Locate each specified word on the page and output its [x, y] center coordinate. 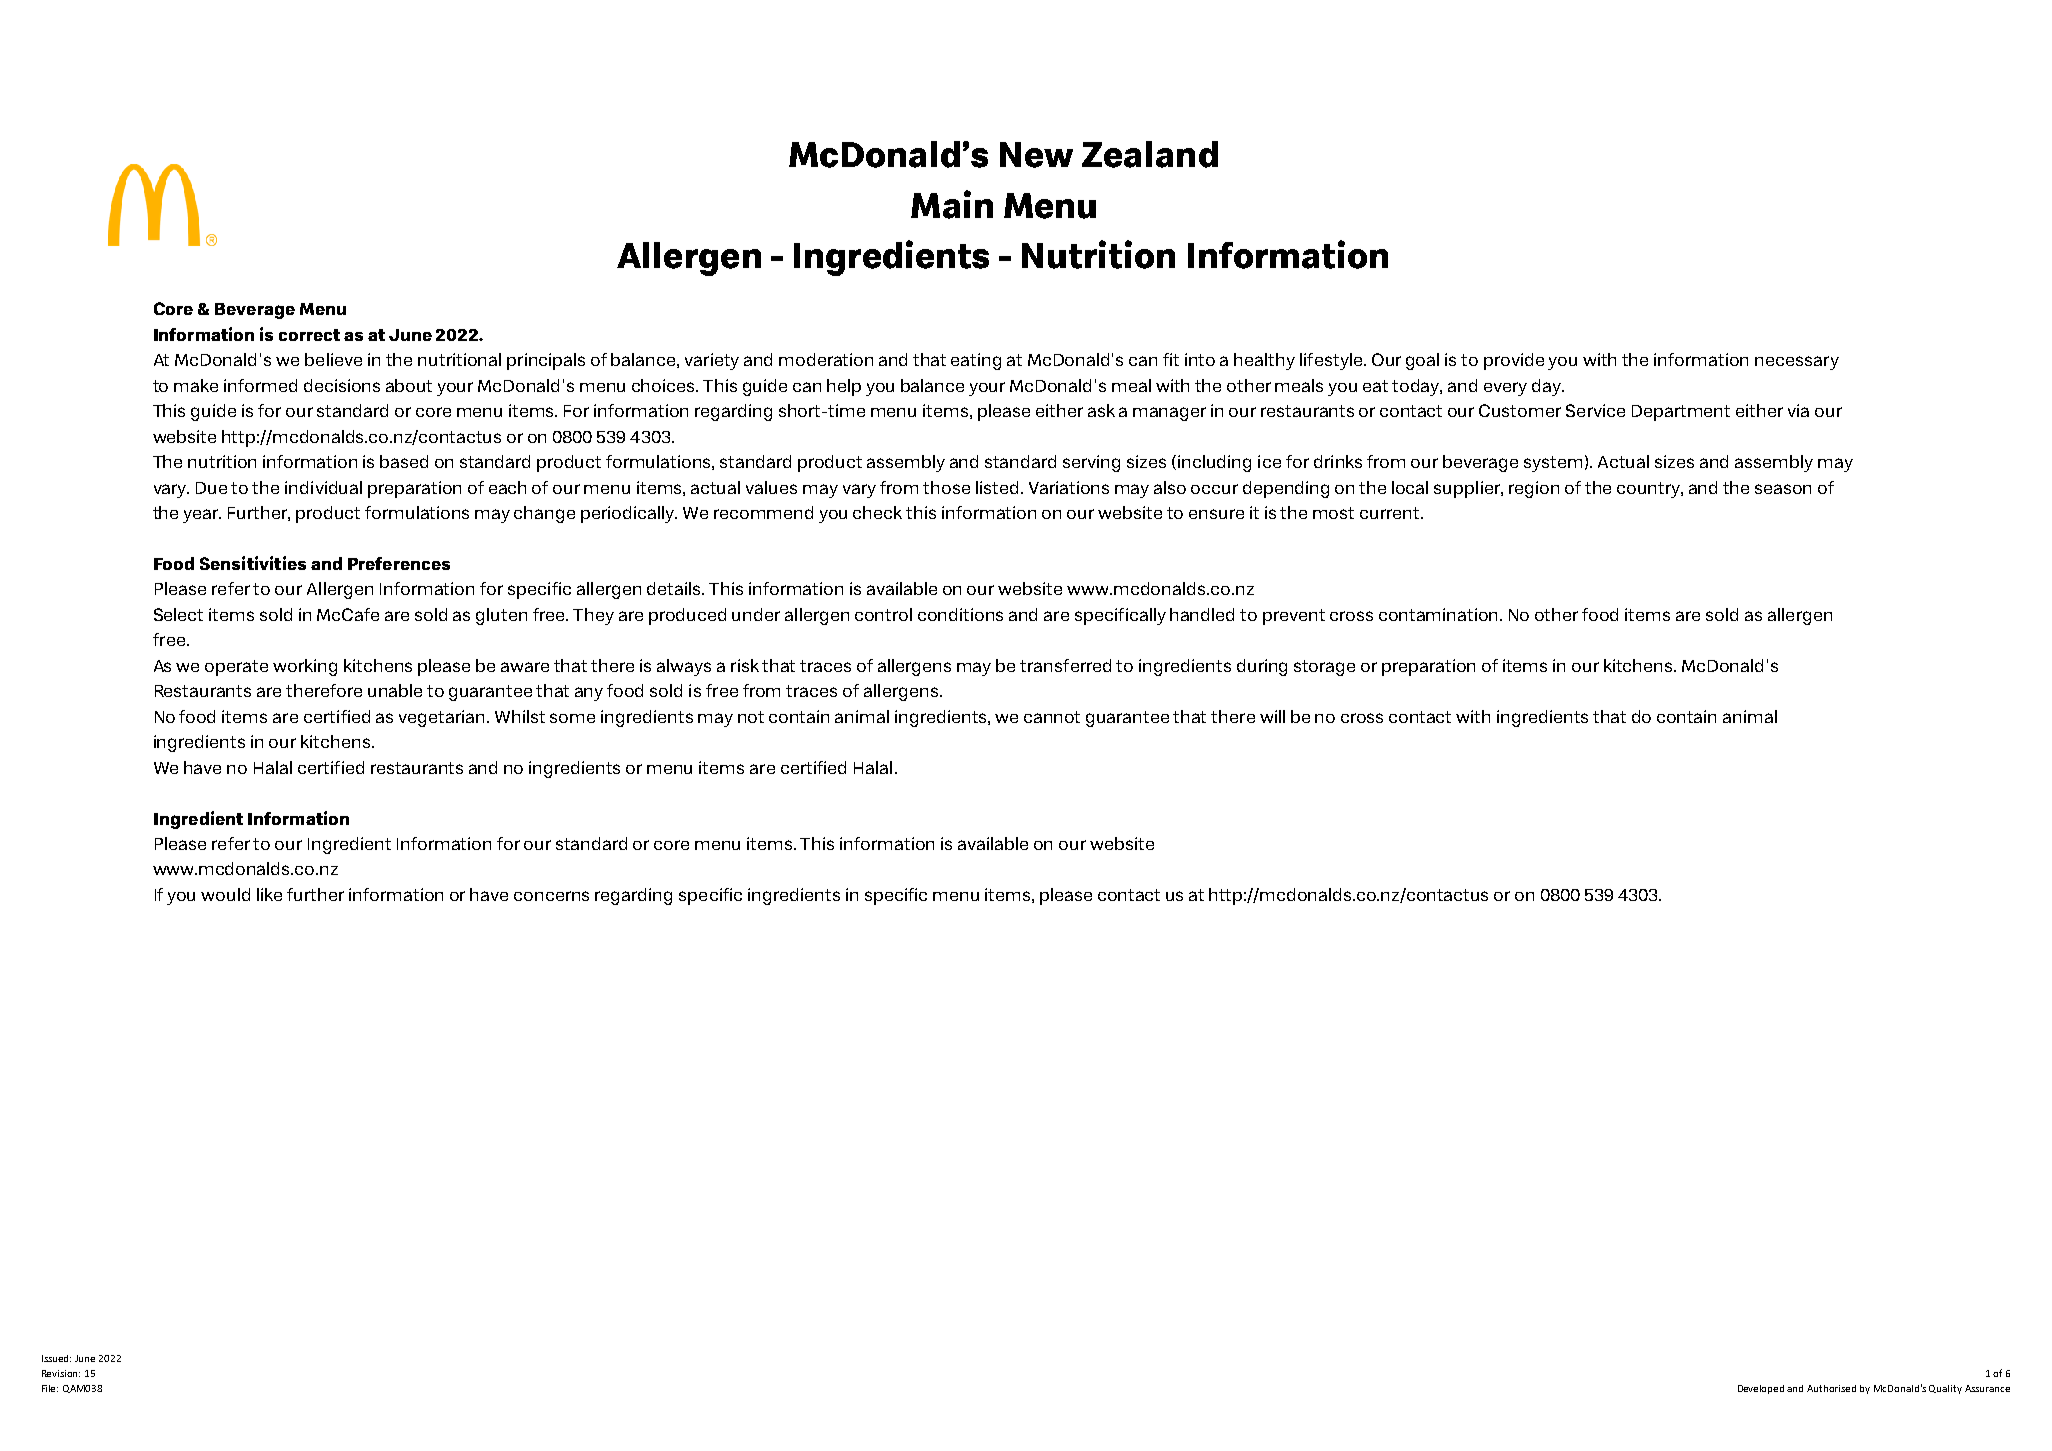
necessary [1797, 363]
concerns [551, 896]
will [1272, 716]
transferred [1065, 665]
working [305, 667]
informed [260, 385]
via [1798, 410]
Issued [56, 1358]
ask [1101, 410]
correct [309, 335]
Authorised [1831, 1388]
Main [952, 204]
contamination [1440, 614]
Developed [1761, 1389]
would [225, 894]
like [269, 894]
